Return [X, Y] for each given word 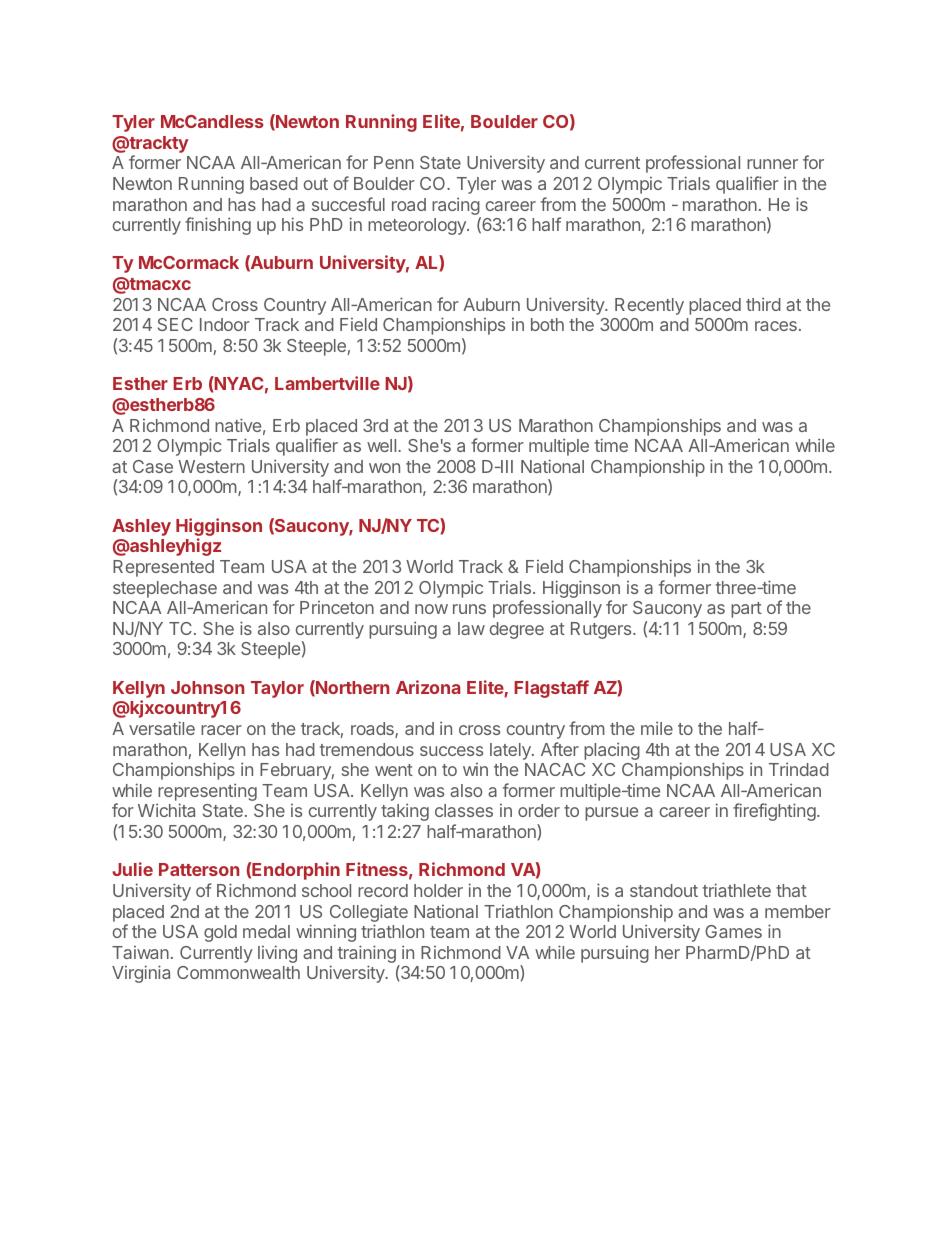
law [471, 628]
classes [464, 810]
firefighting [775, 812]
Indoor [225, 324]
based [274, 183]
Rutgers [602, 630]
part [746, 610]
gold [220, 933]
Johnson [207, 687]
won [384, 468]
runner [772, 164]
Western [211, 466]
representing [207, 793]
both [547, 324]
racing [456, 206]
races [776, 326]
